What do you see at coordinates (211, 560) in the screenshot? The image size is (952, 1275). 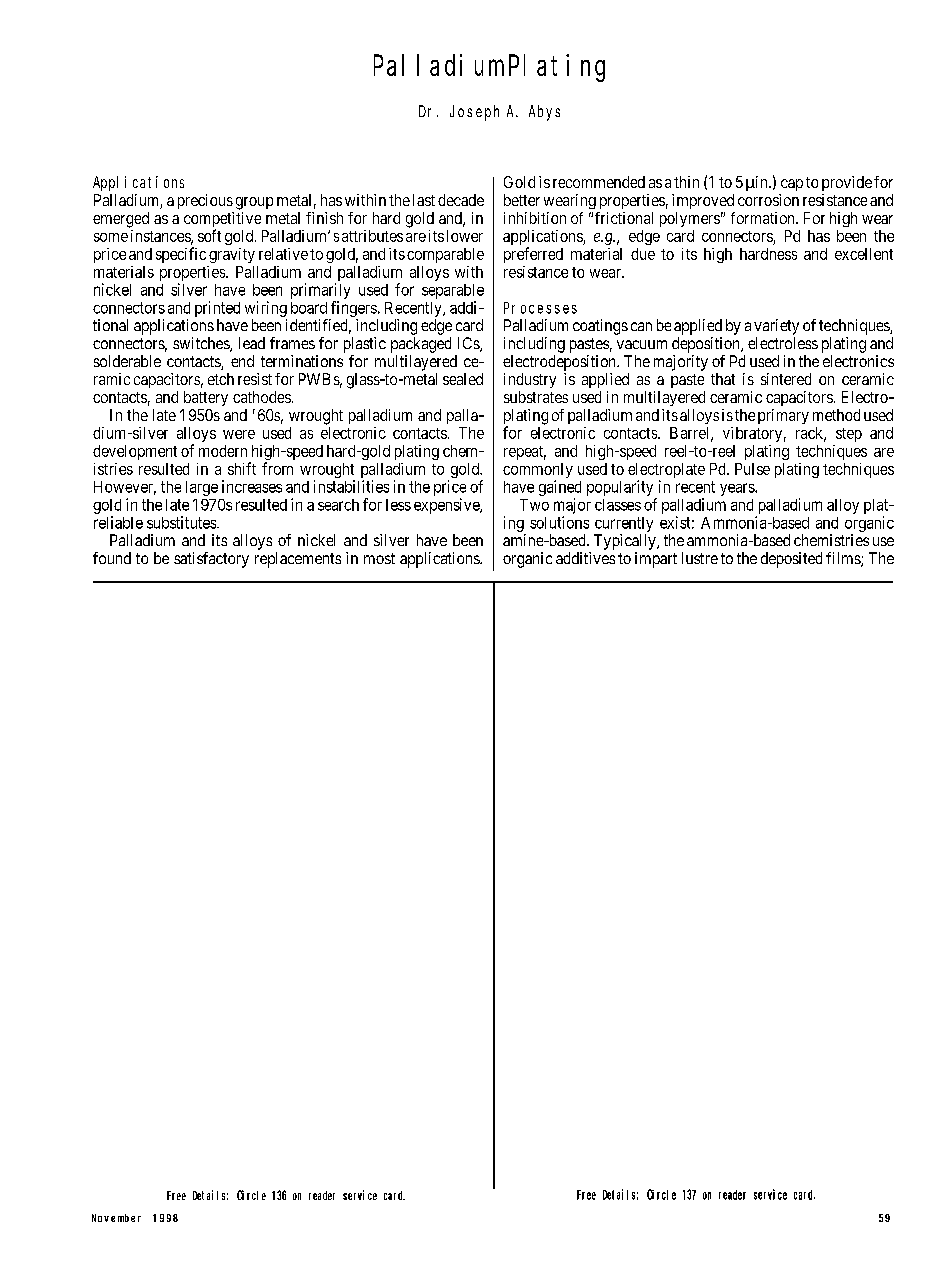 I see `satisfactory` at bounding box center [211, 560].
